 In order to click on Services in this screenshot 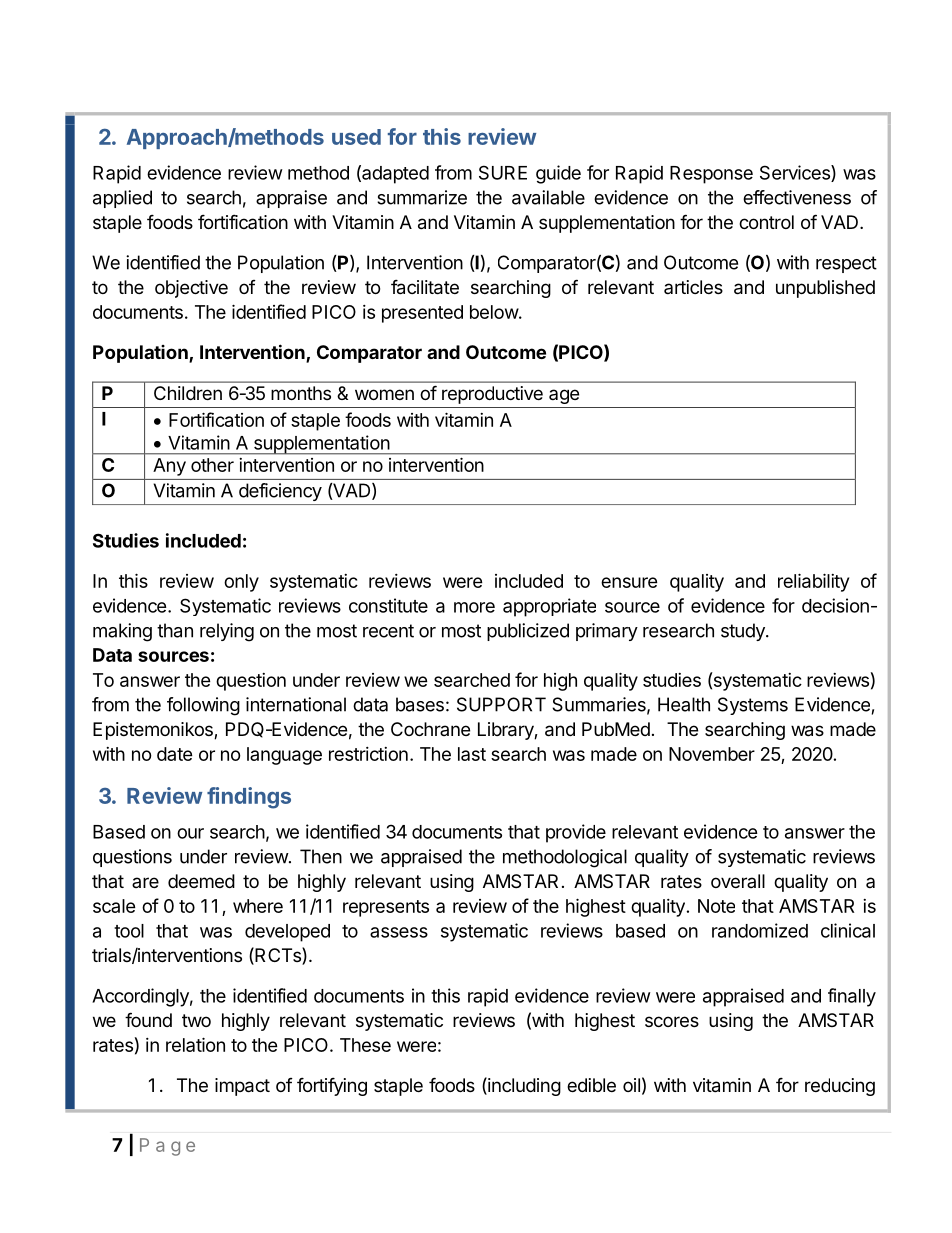, I will do `click(796, 173)`.
